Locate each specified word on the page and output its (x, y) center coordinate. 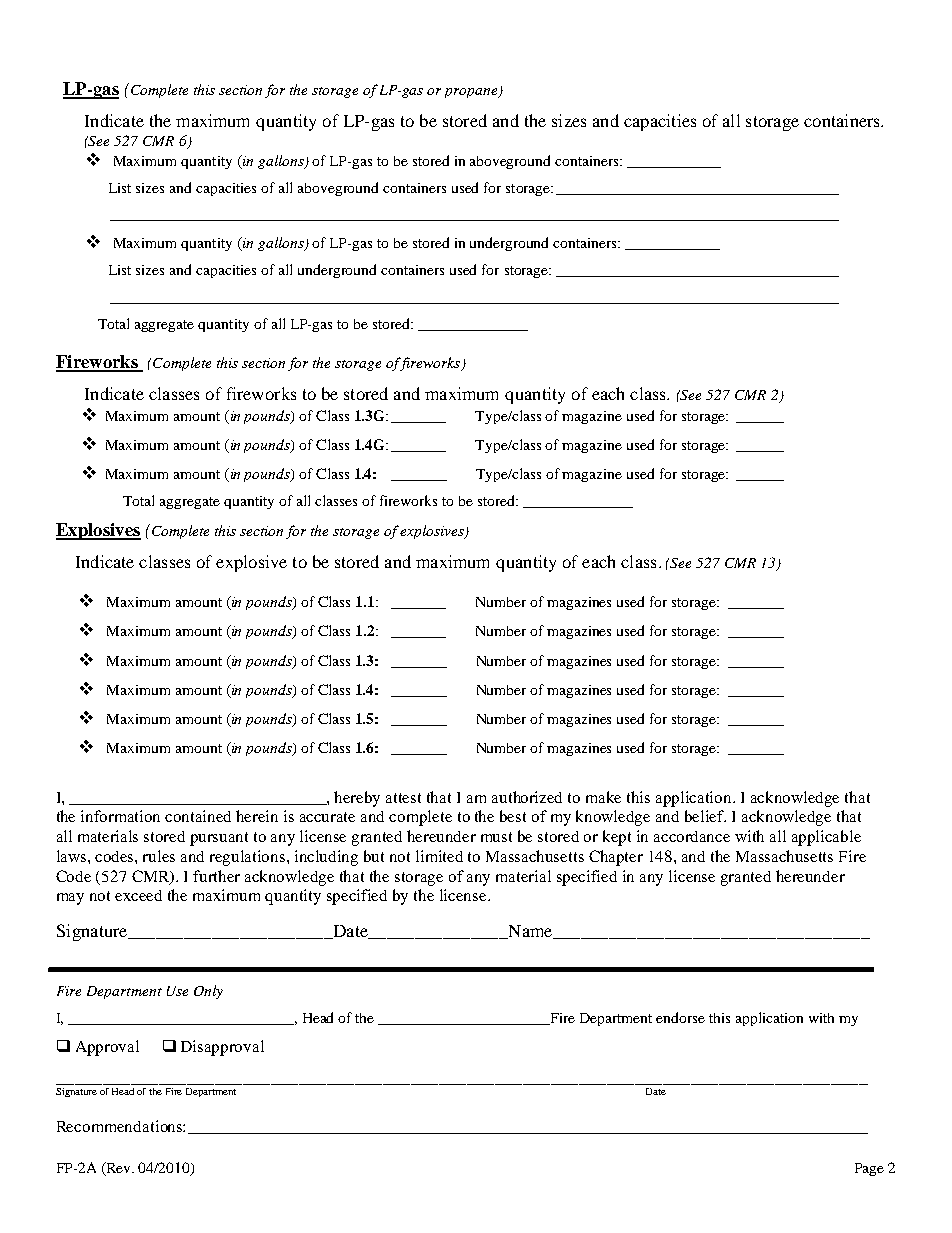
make (603, 797)
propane (472, 93)
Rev (119, 1169)
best (513, 816)
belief (705, 816)
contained (198, 816)
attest (403, 798)
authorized (527, 797)
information (120, 816)
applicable (826, 838)
